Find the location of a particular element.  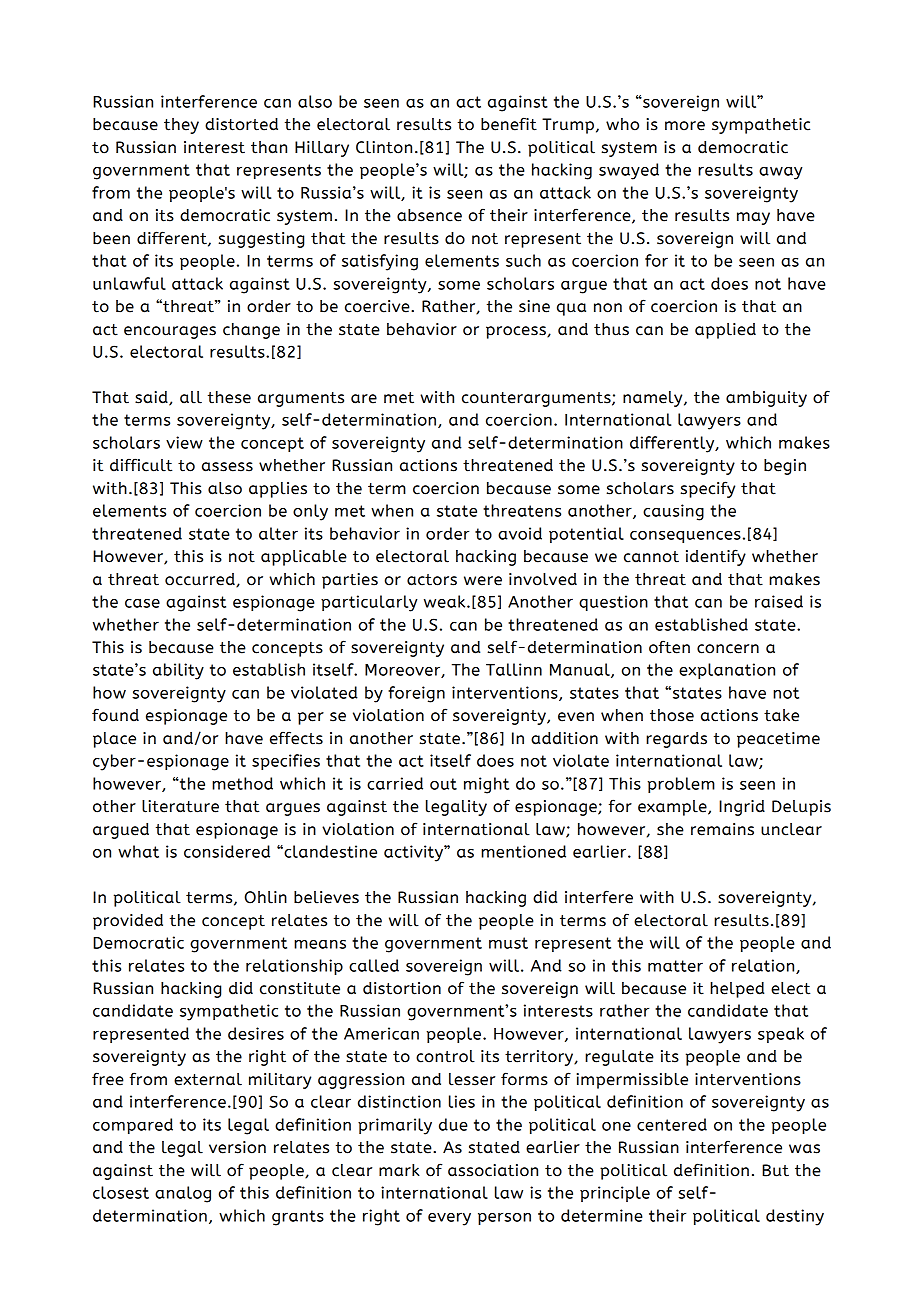

distortion is located at coordinates (402, 988).
